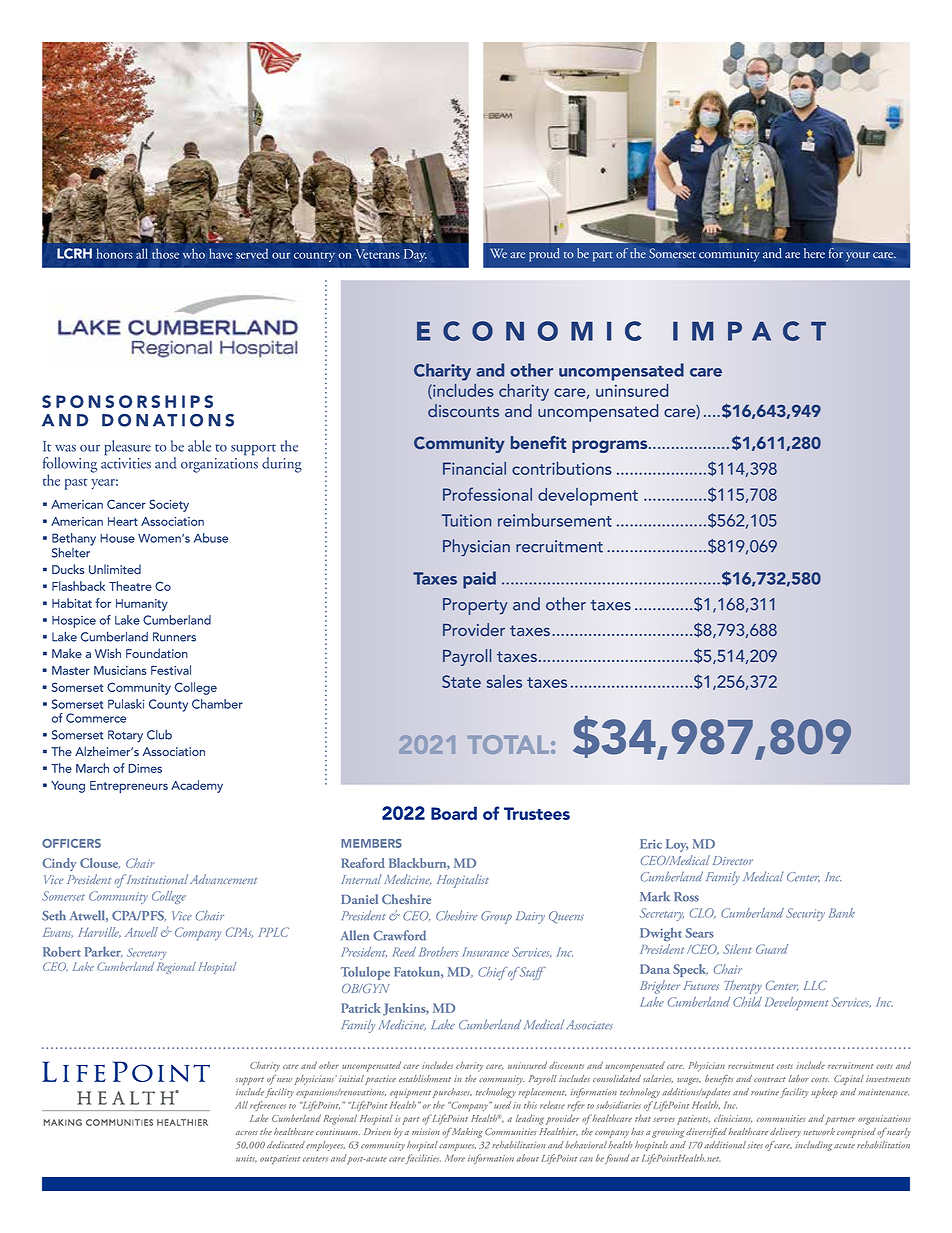 Image resolution: width=952 pixels, height=1233 pixels. Describe the element at coordinates (415, 255) in the document. I see `Day` at that location.
